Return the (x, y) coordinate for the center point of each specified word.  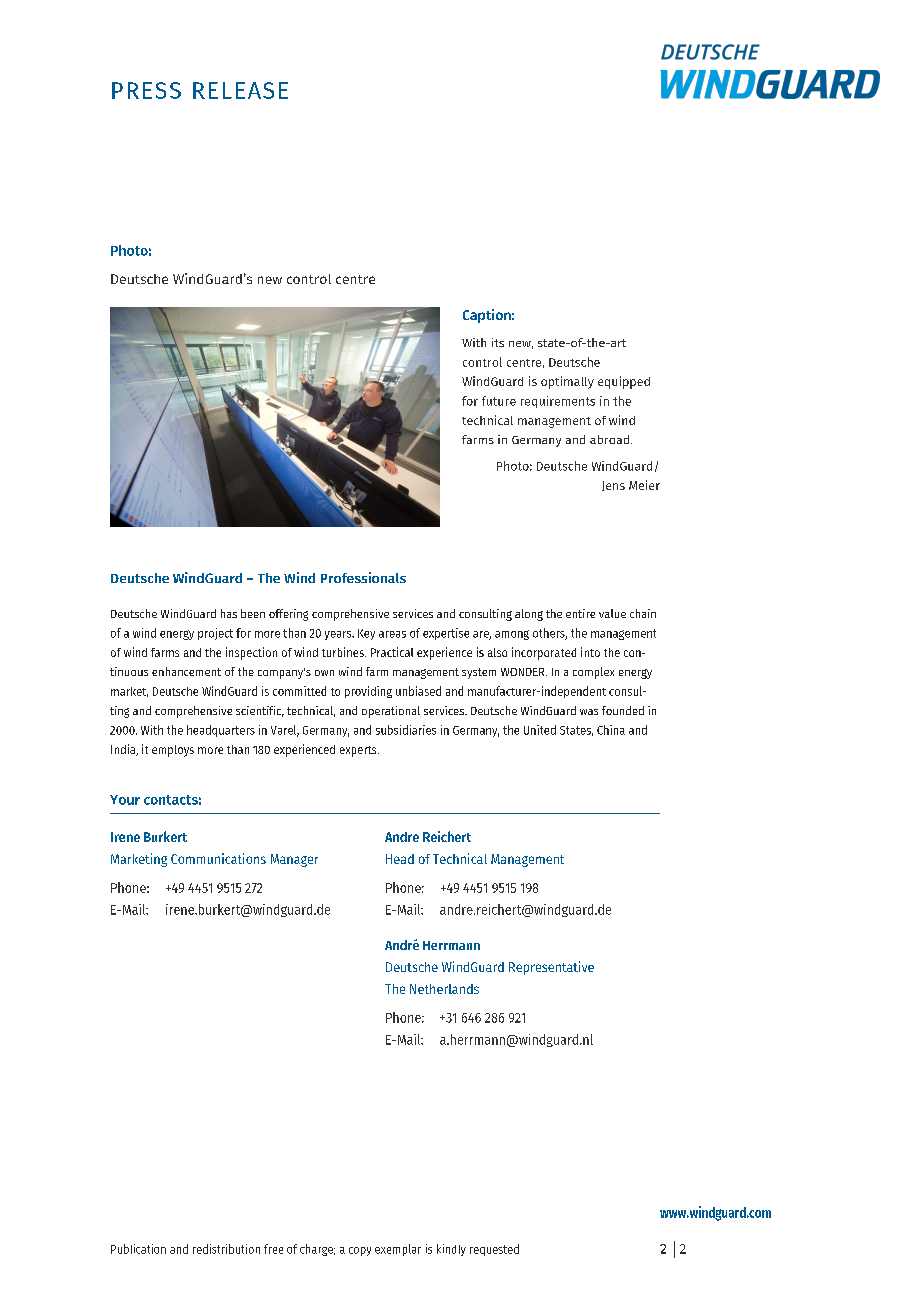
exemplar (398, 1250)
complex (593, 673)
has (229, 613)
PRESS (146, 90)
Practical (392, 652)
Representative (551, 968)
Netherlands (444, 989)
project (215, 634)
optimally (567, 382)
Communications (218, 858)
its (498, 342)
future (499, 401)
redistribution (226, 1249)
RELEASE (240, 90)
